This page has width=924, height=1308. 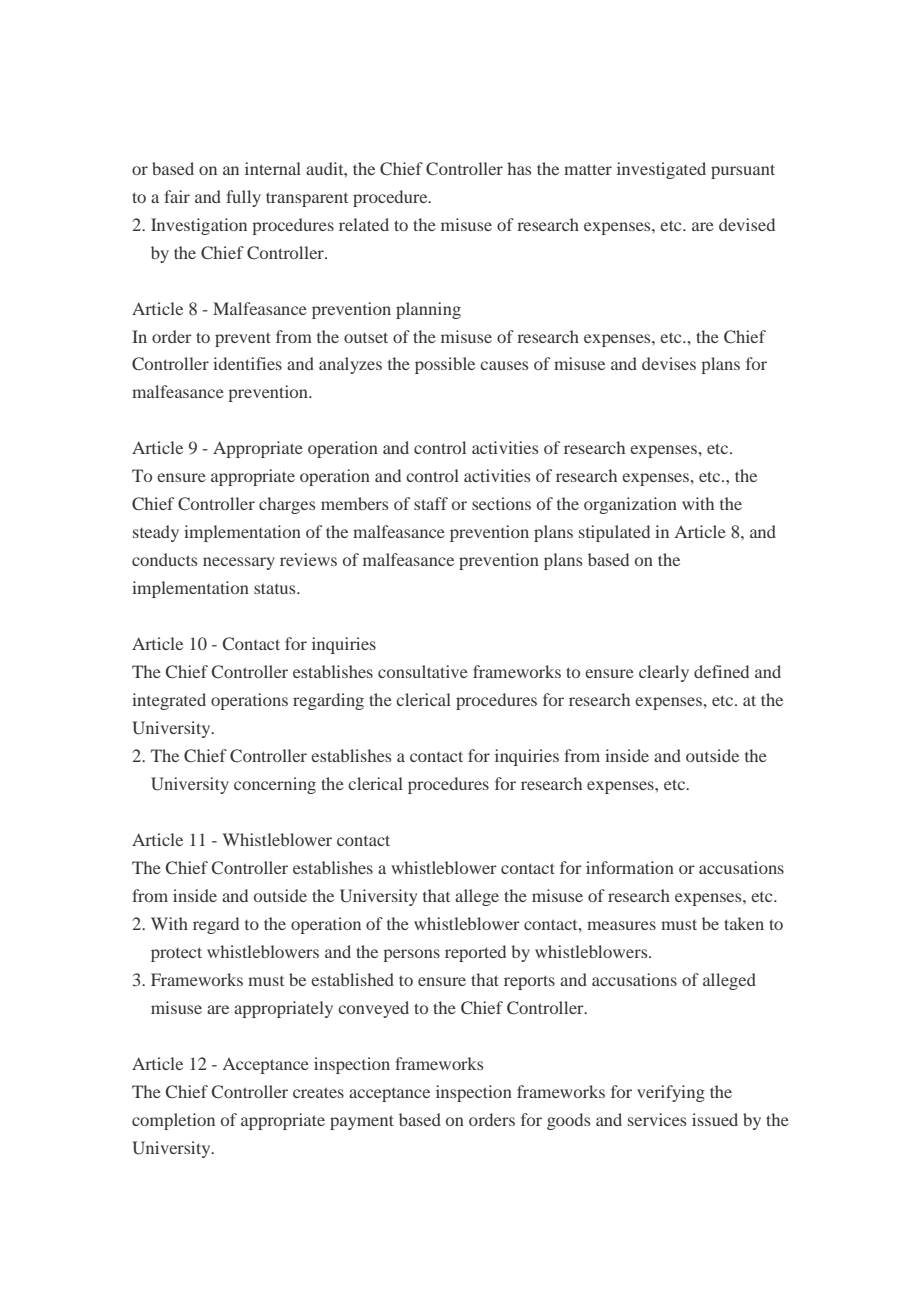 I want to click on consultative, so click(x=423, y=671).
